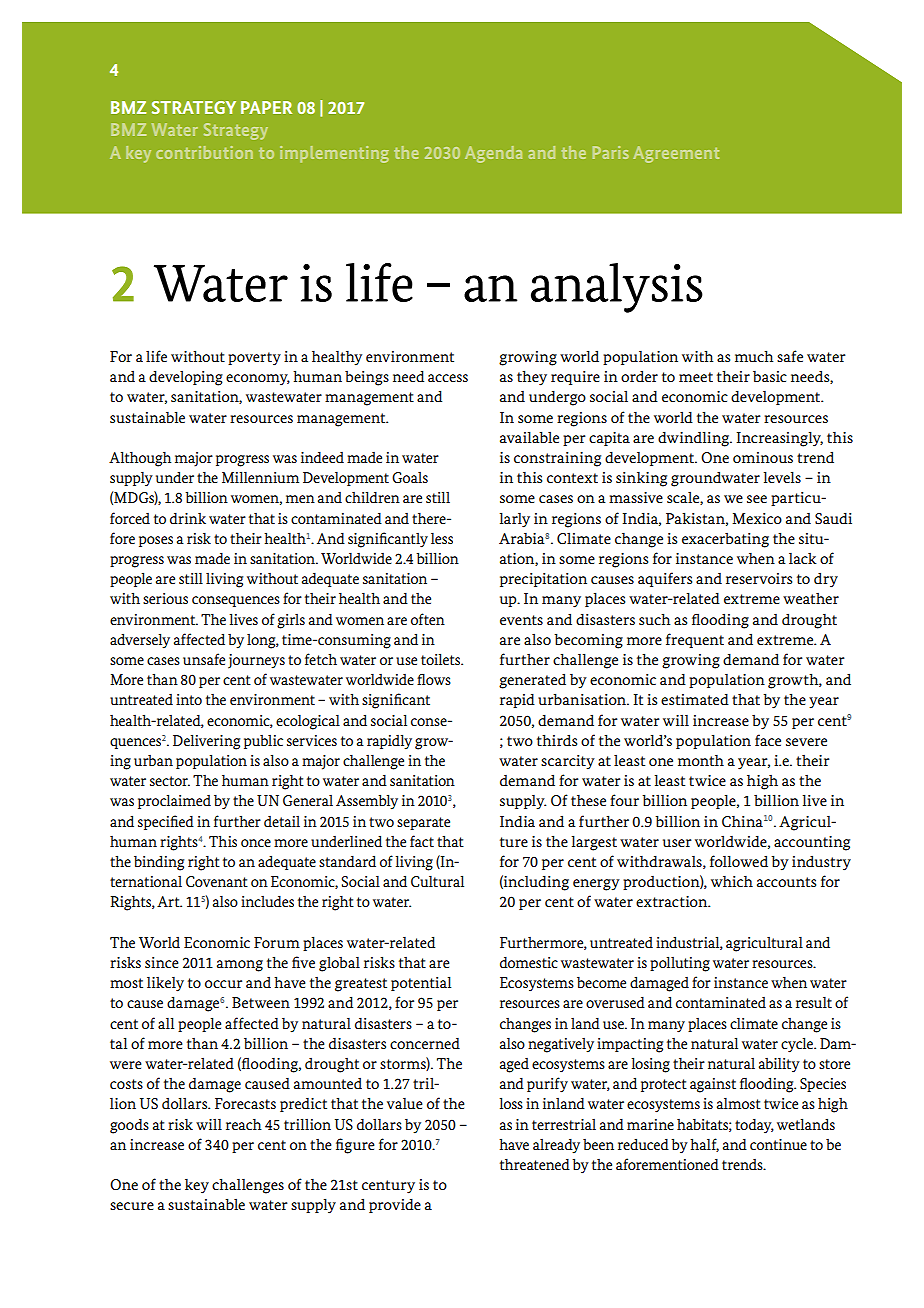  Describe the element at coordinates (204, 152) in the screenshot. I see `contribution` at that location.
